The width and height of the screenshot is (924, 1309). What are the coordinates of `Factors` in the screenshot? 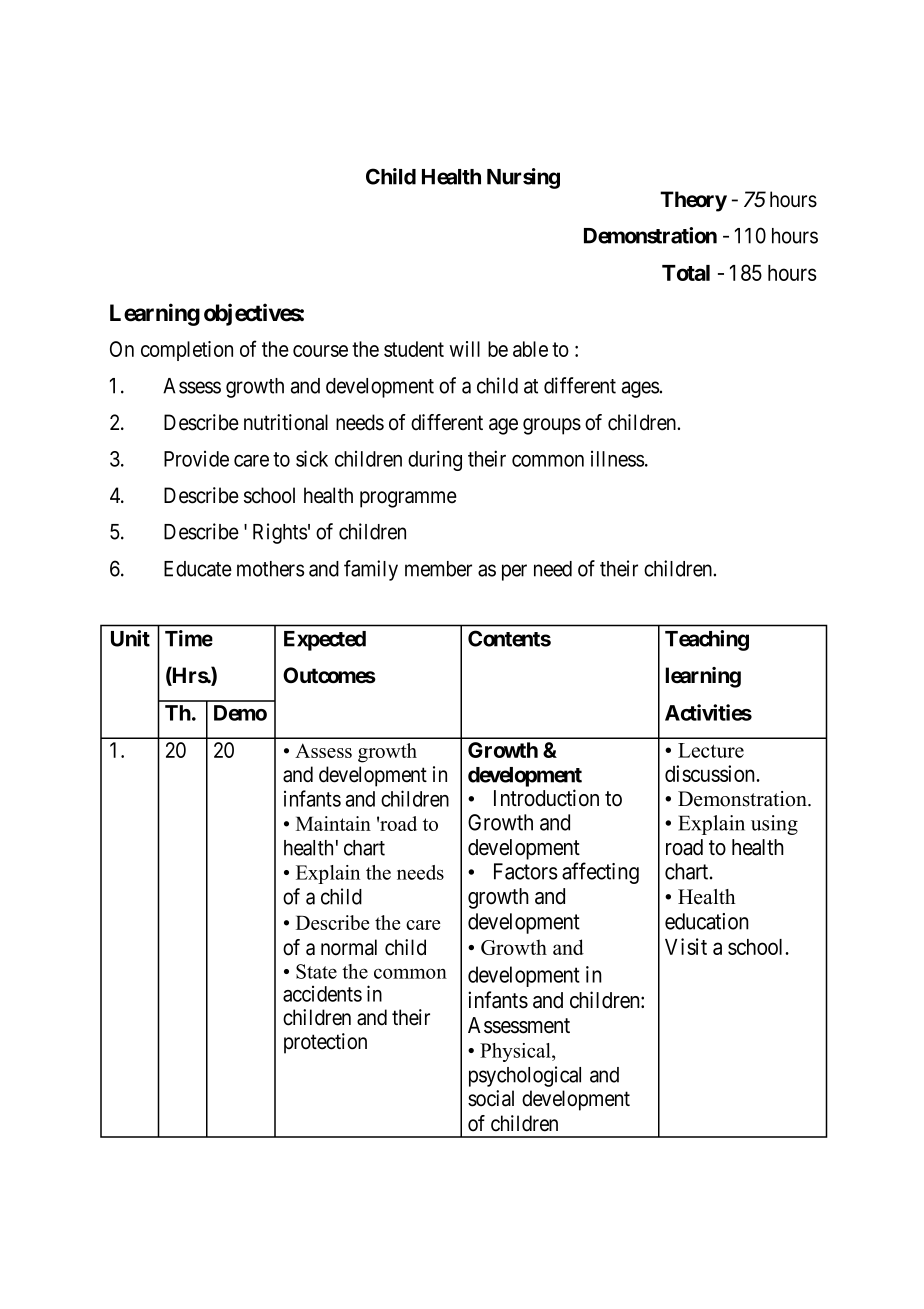 It's located at (526, 871).
